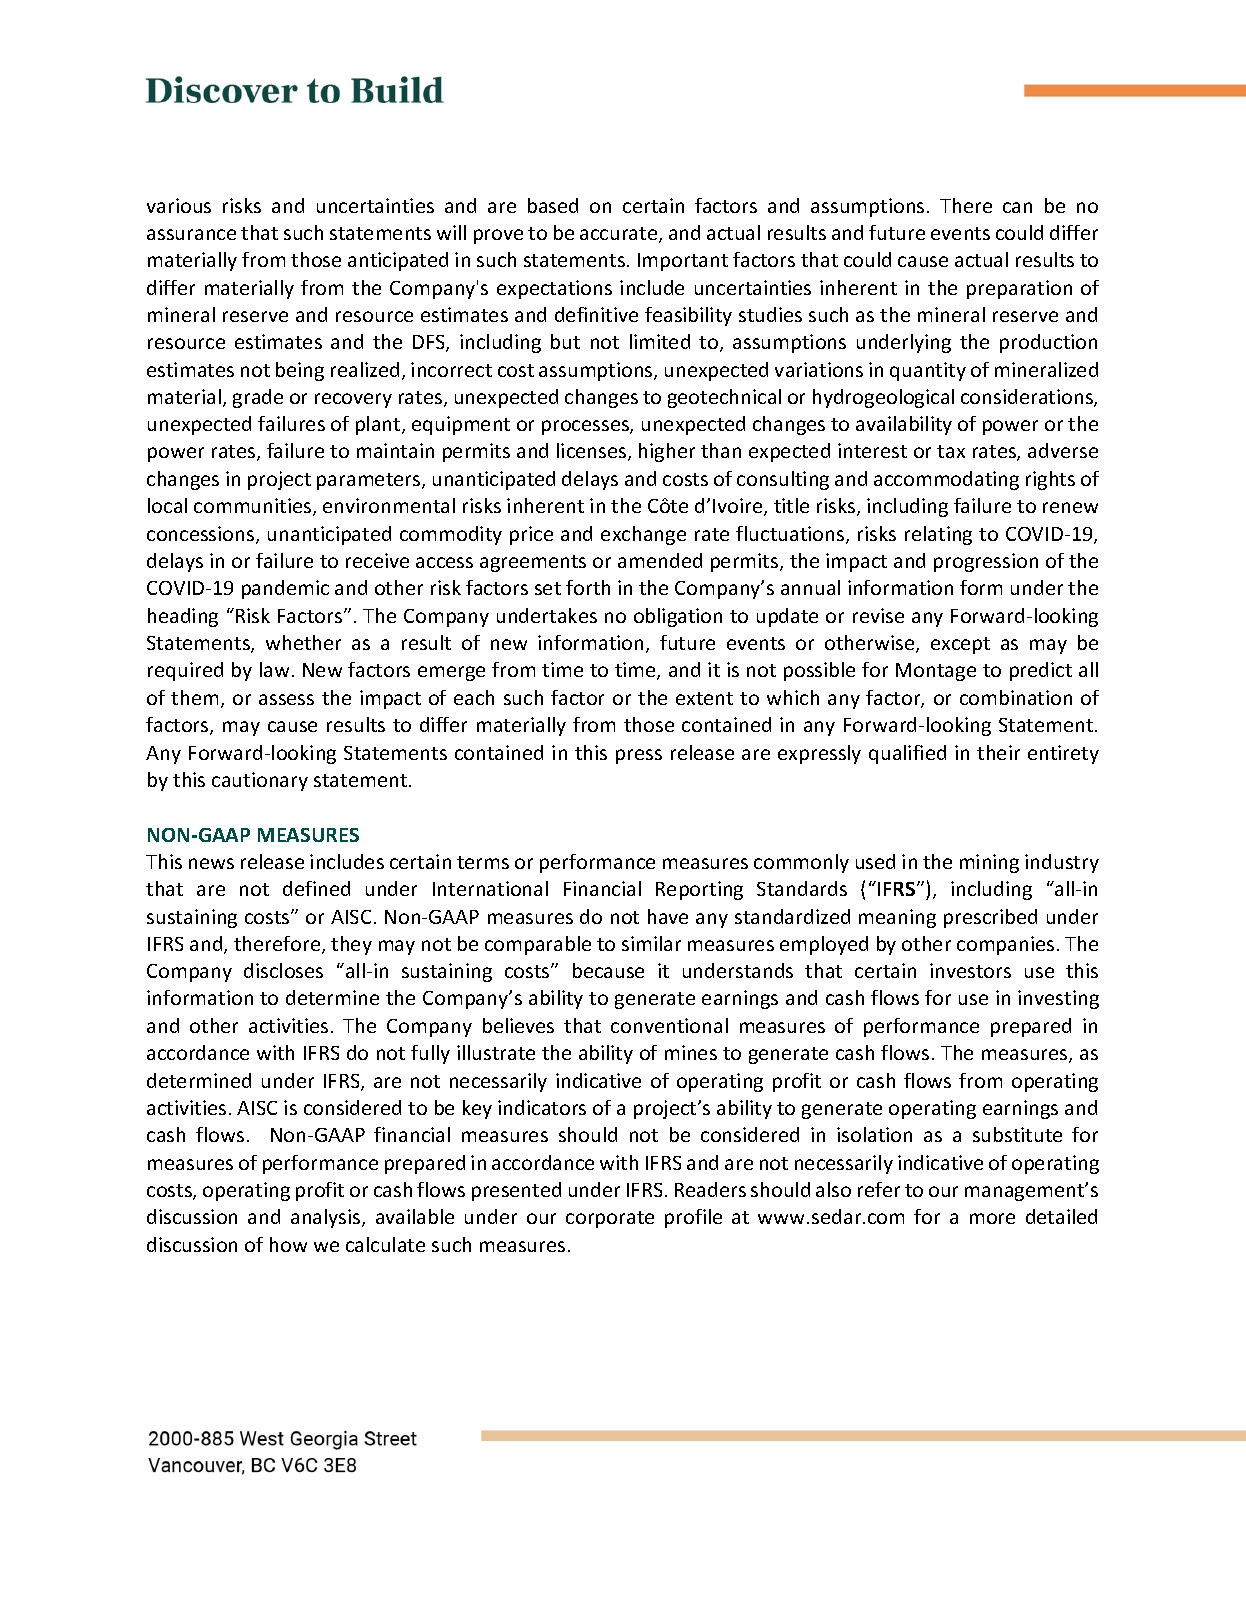 The image size is (1246, 1613). Describe the element at coordinates (327, 1218) in the page. I see `analysis` at that location.
